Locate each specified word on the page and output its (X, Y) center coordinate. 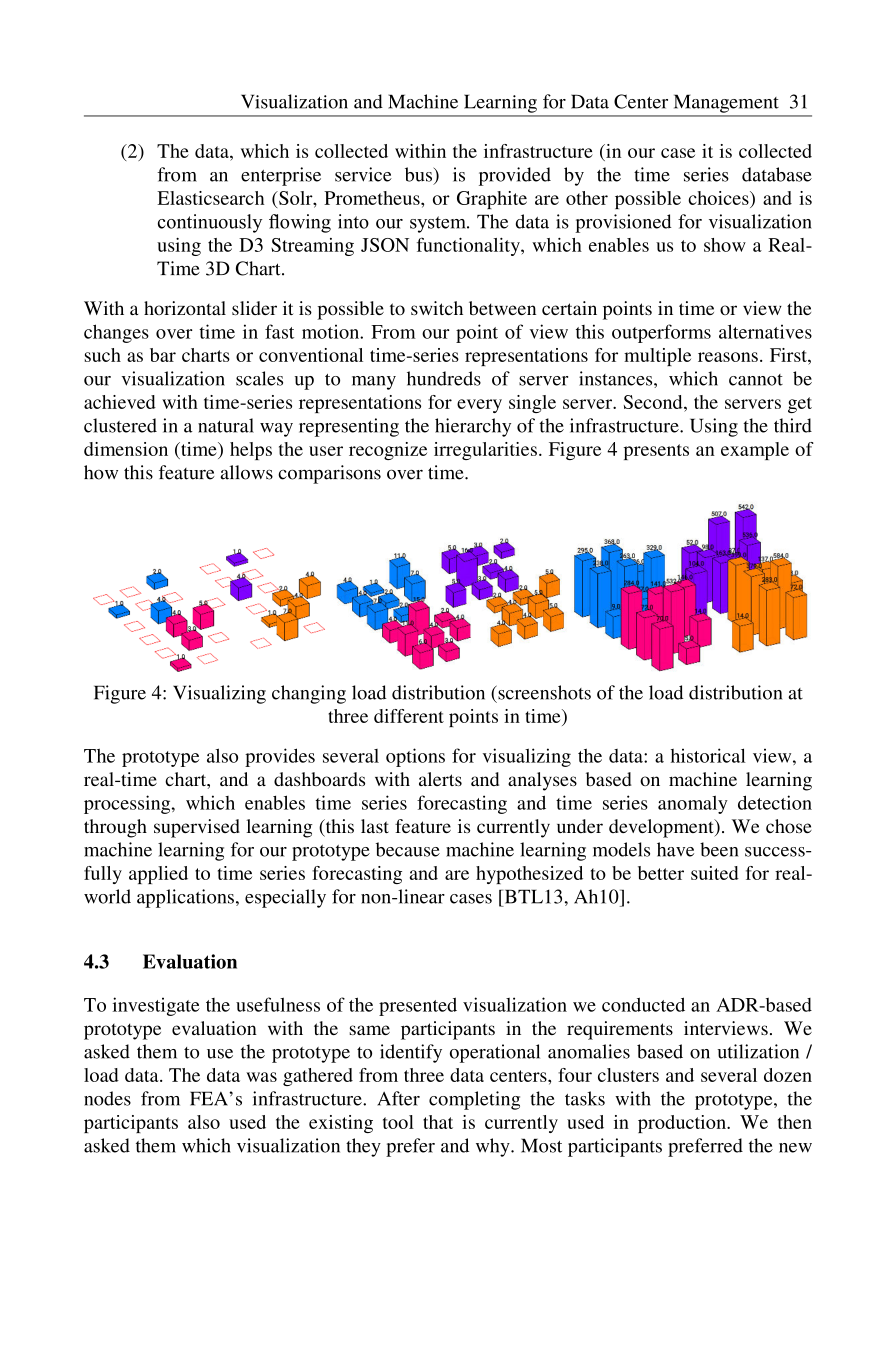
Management (726, 104)
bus (419, 174)
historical (708, 755)
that (438, 1122)
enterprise (281, 176)
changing (309, 694)
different (409, 716)
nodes (107, 1098)
